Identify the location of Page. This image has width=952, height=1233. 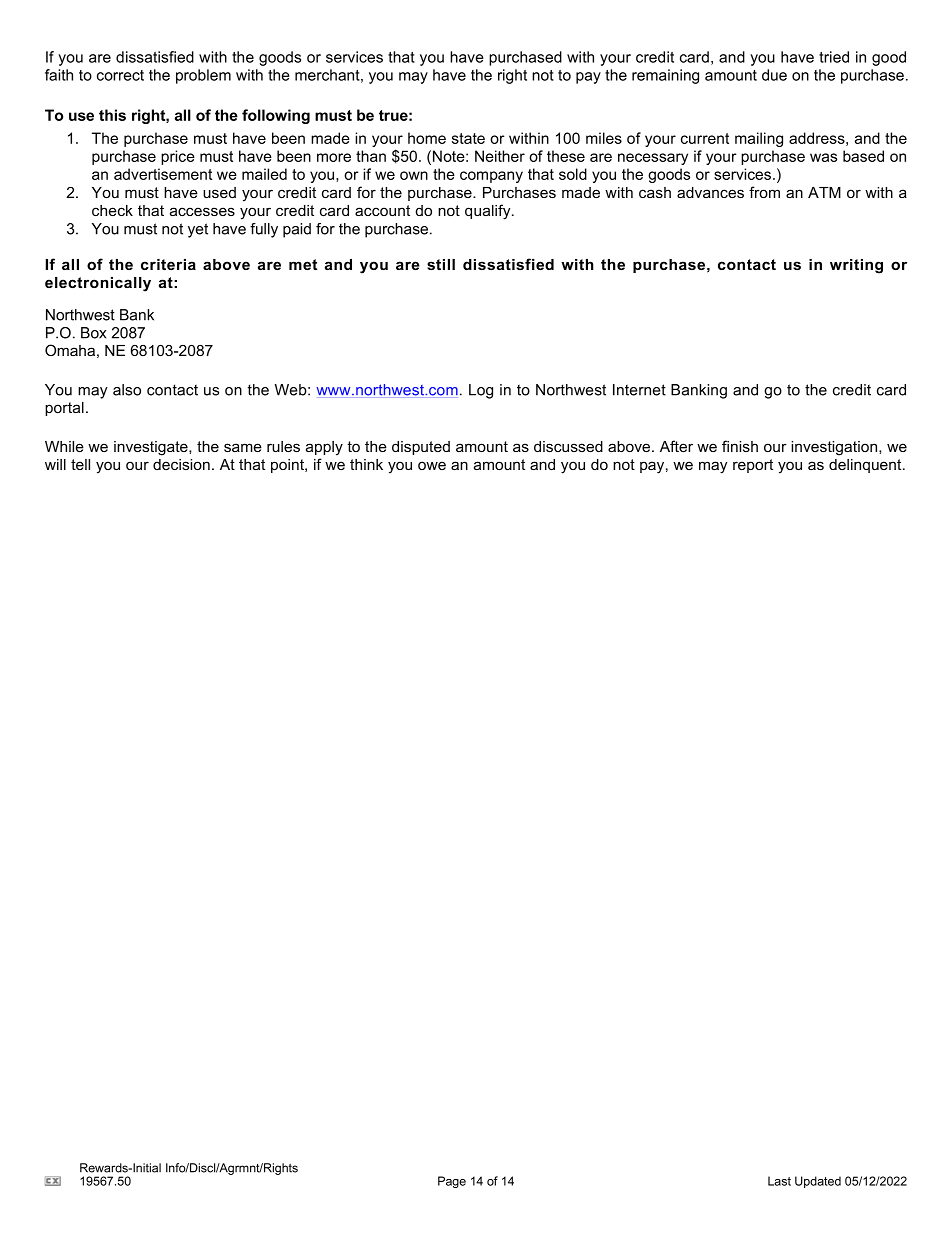
(452, 1182).
